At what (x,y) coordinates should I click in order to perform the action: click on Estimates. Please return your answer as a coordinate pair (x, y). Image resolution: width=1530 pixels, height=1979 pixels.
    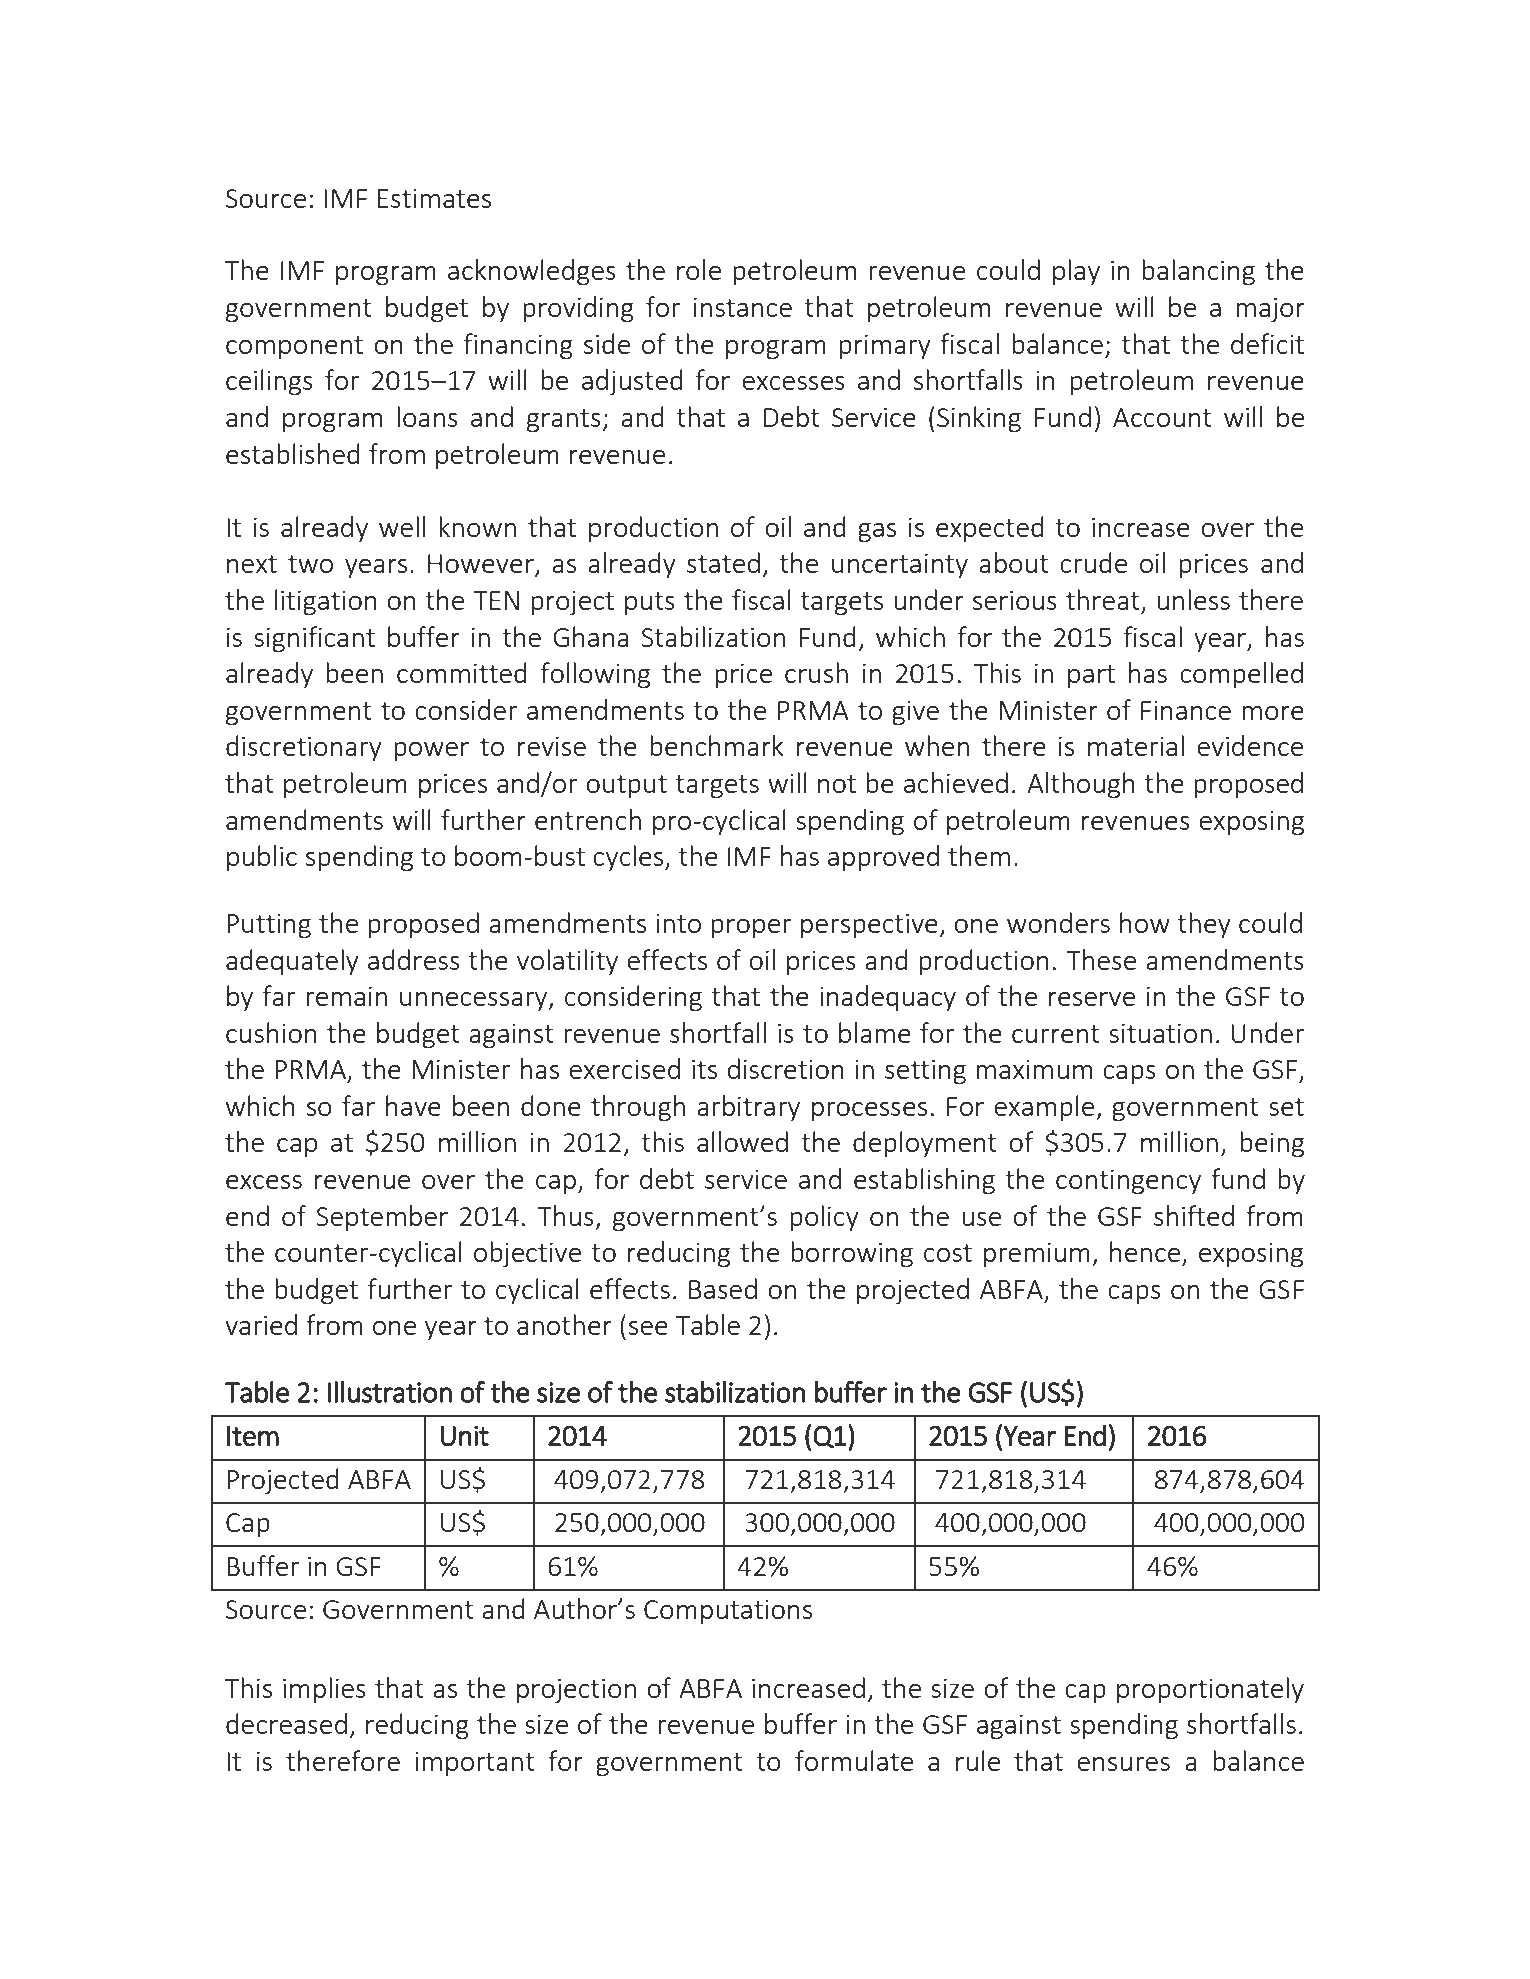
    Looking at the image, I should click on (434, 198).
